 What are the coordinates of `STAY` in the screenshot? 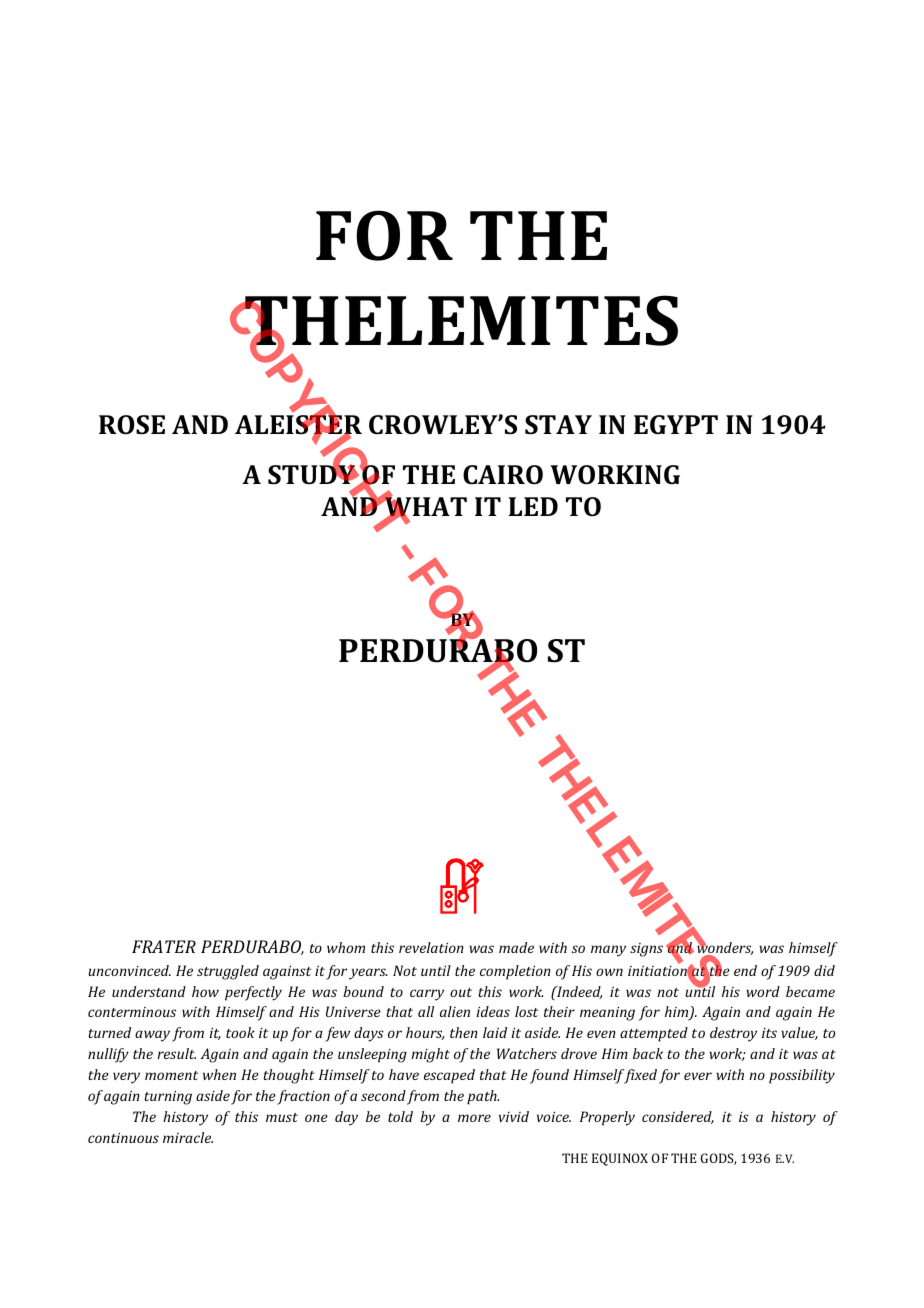 It's located at (558, 424).
